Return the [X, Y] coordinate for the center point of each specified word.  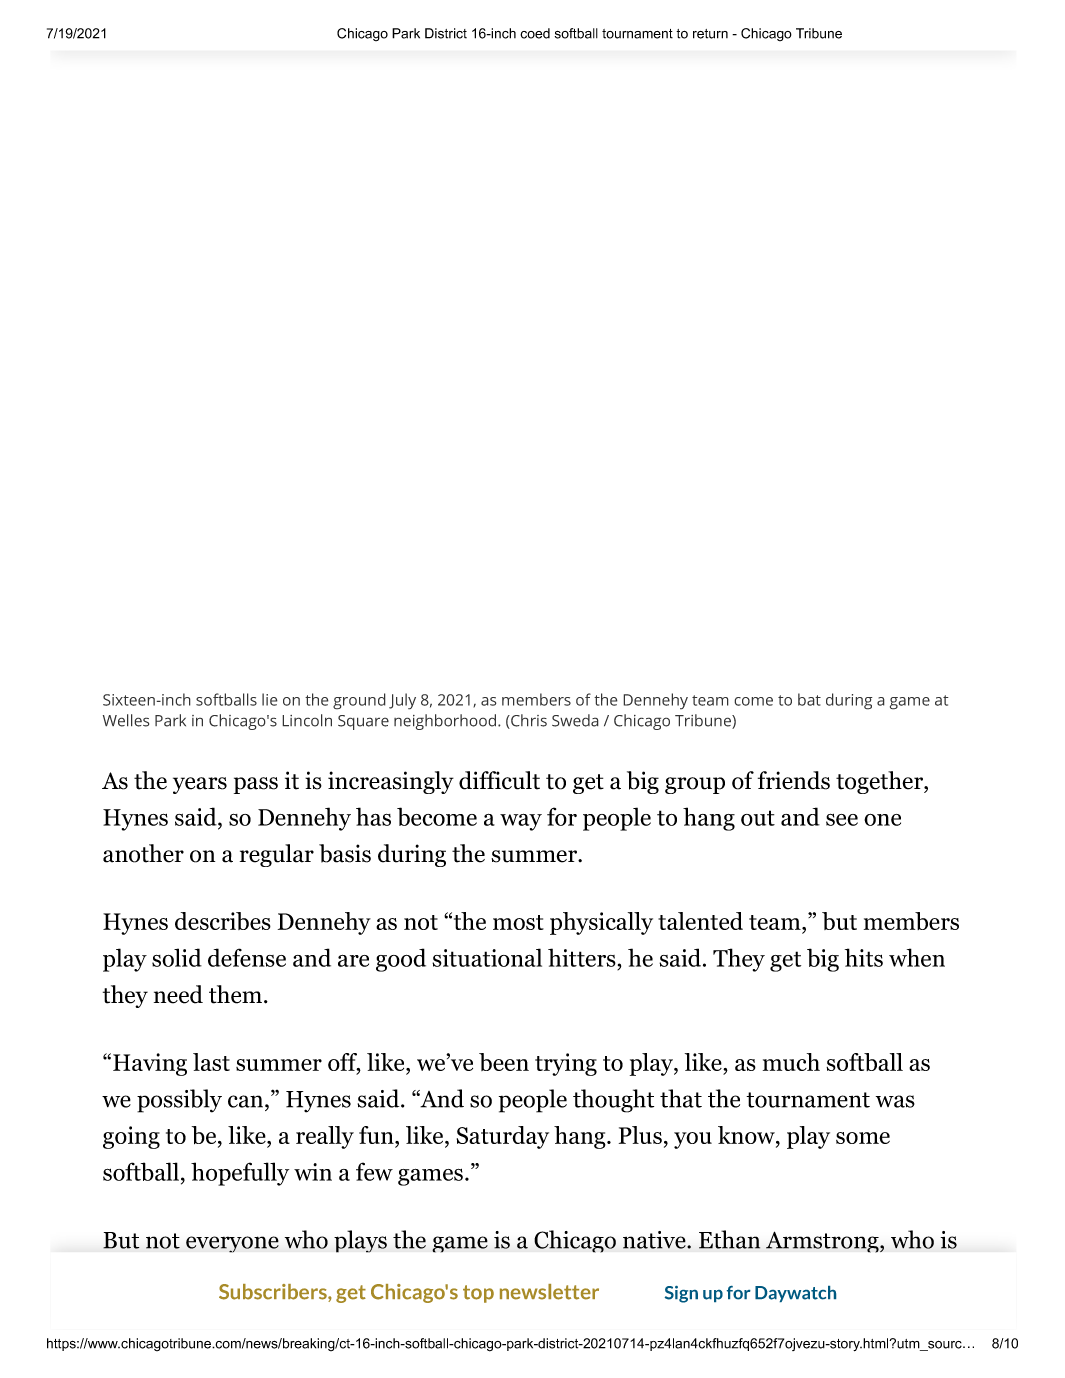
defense [247, 957]
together [880, 782]
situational [487, 957]
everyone [232, 1244]
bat [809, 699]
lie [270, 699]
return [710, 34]
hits [864, 957]
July [402, 701]
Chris [528, 721]
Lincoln [307, 720]
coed [535, 33]
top [478, 1294]
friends [794, 780]
